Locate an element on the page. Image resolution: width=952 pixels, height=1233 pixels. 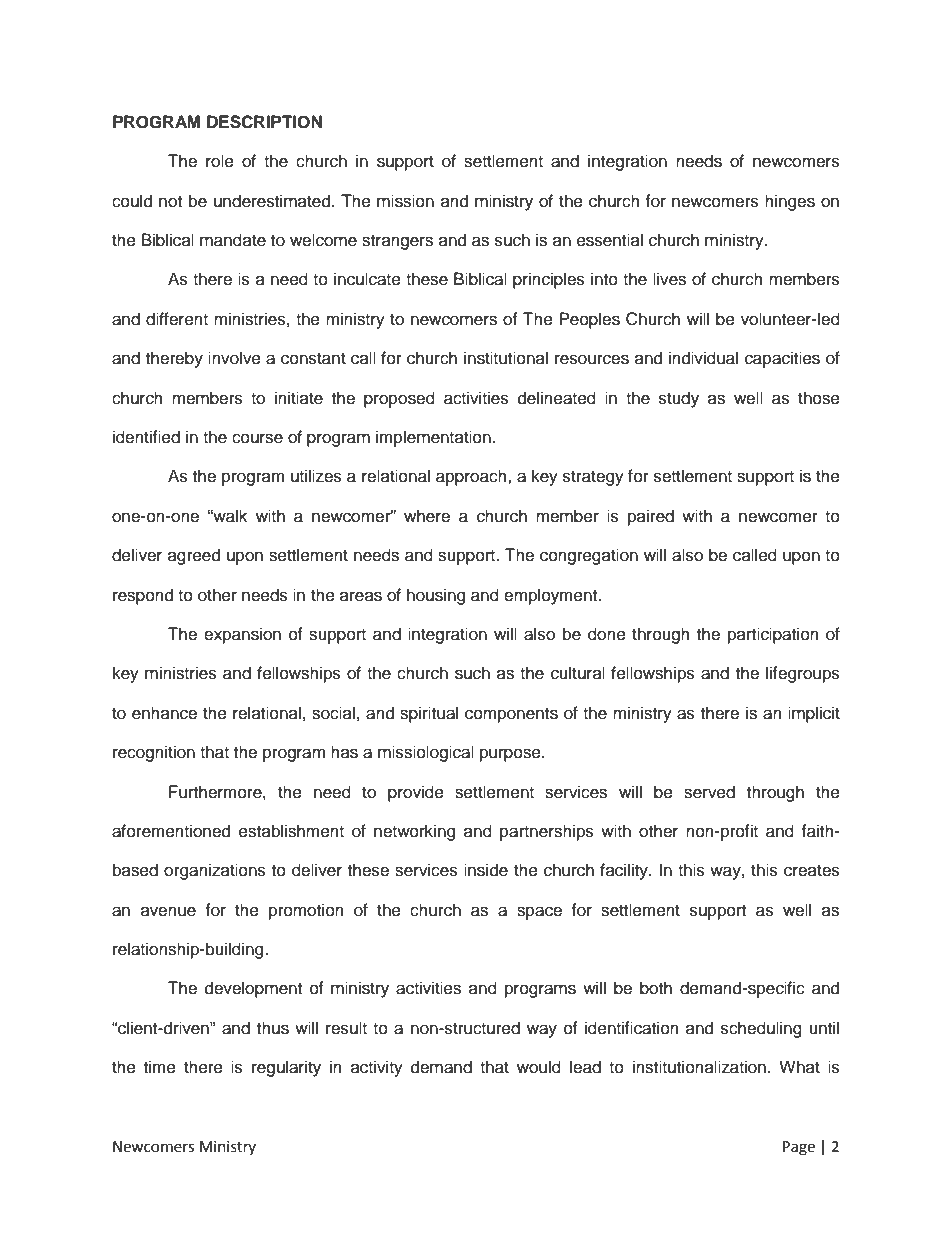
time is located at coordinates (160, 1067).
